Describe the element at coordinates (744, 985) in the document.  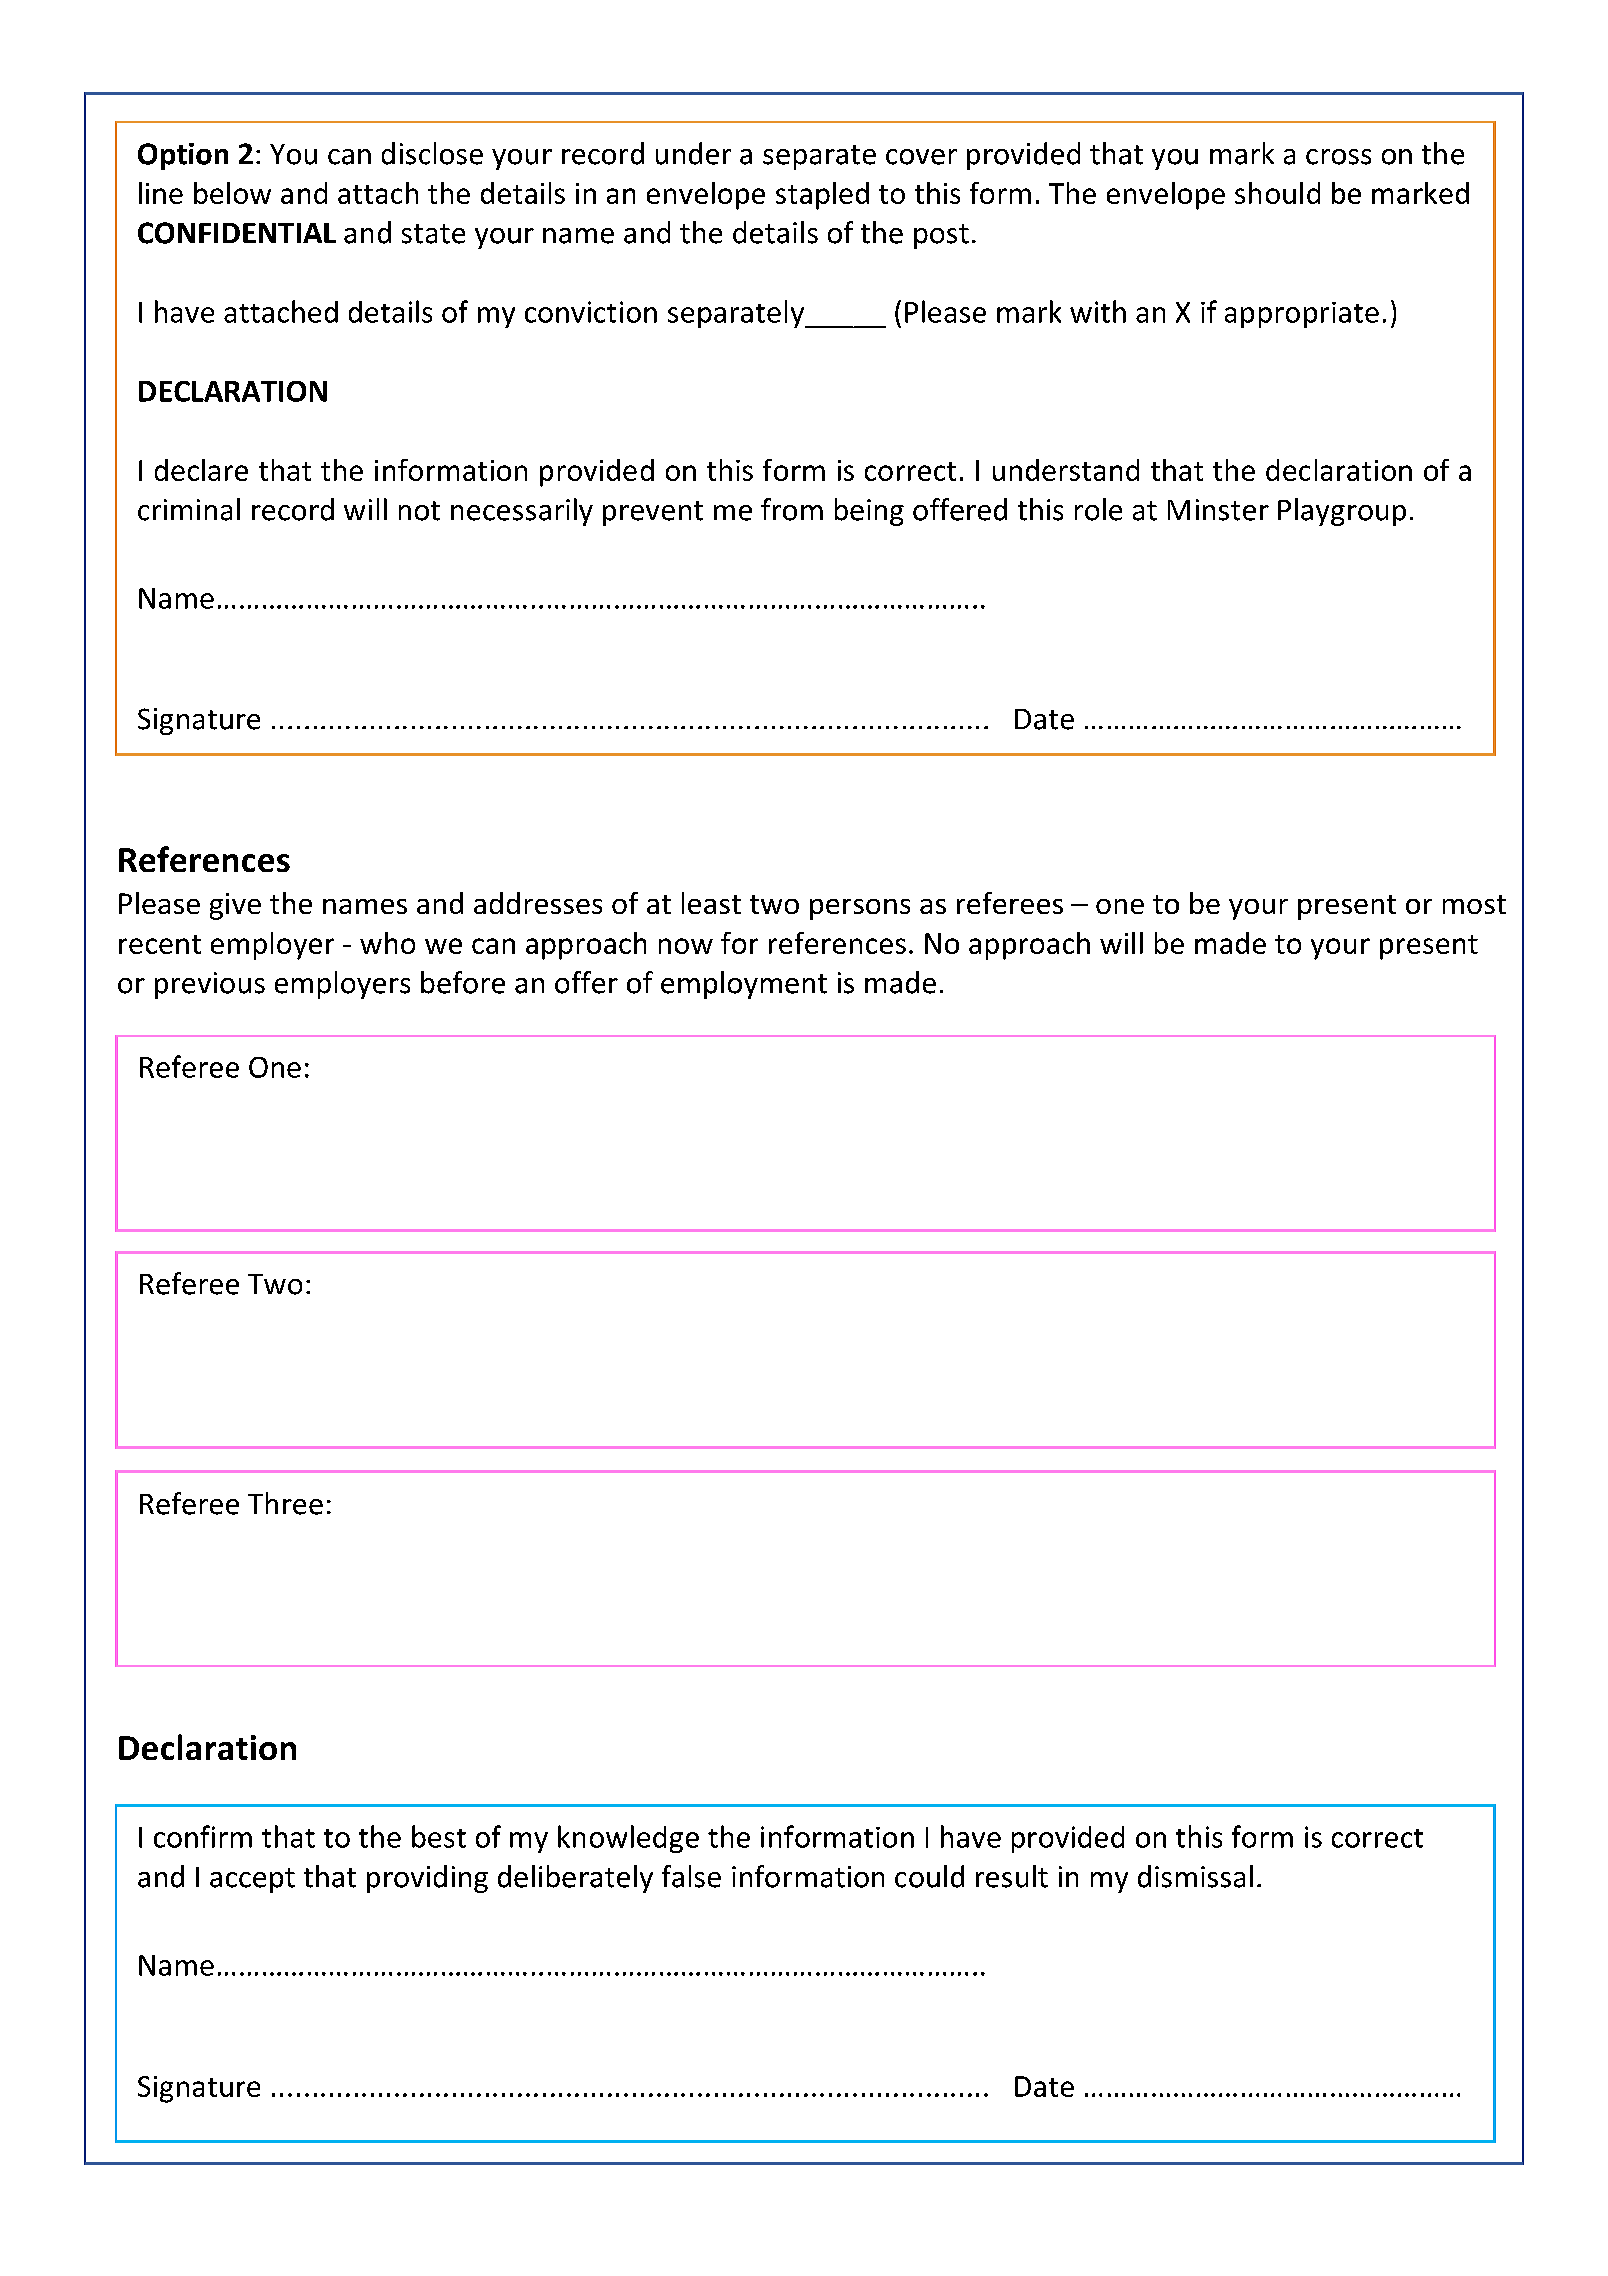
I see `employment` at that location.
